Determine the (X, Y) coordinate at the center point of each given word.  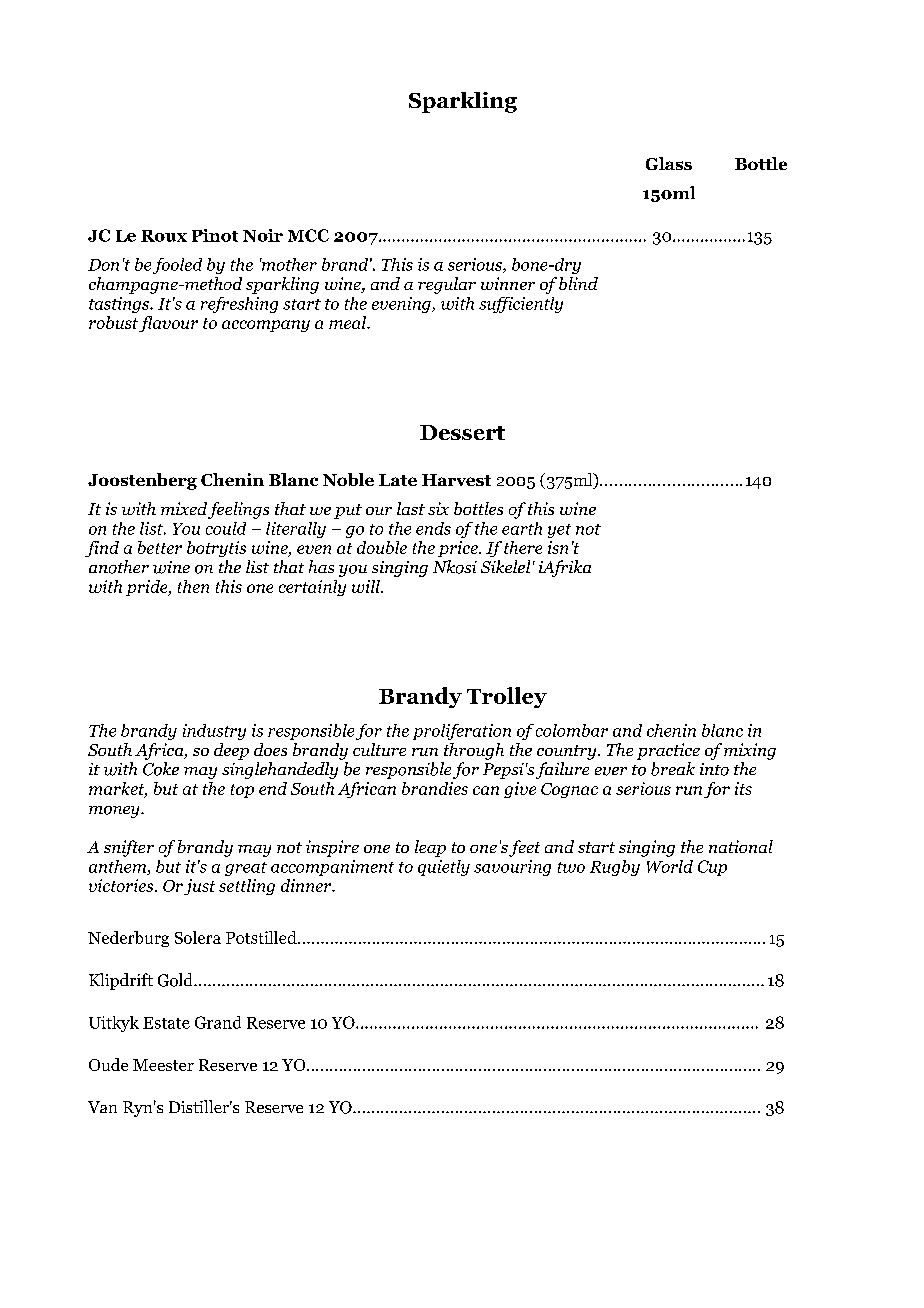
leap (430, 848)
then (193, 586)
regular (447, 285)
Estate (166, 1023)
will (367, 586)
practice (668, 751)
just (199, 887)
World (670, 866)
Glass (669, 163)
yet (559, 531)
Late (398, 480)
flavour (168, 324)
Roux (164, 236)
